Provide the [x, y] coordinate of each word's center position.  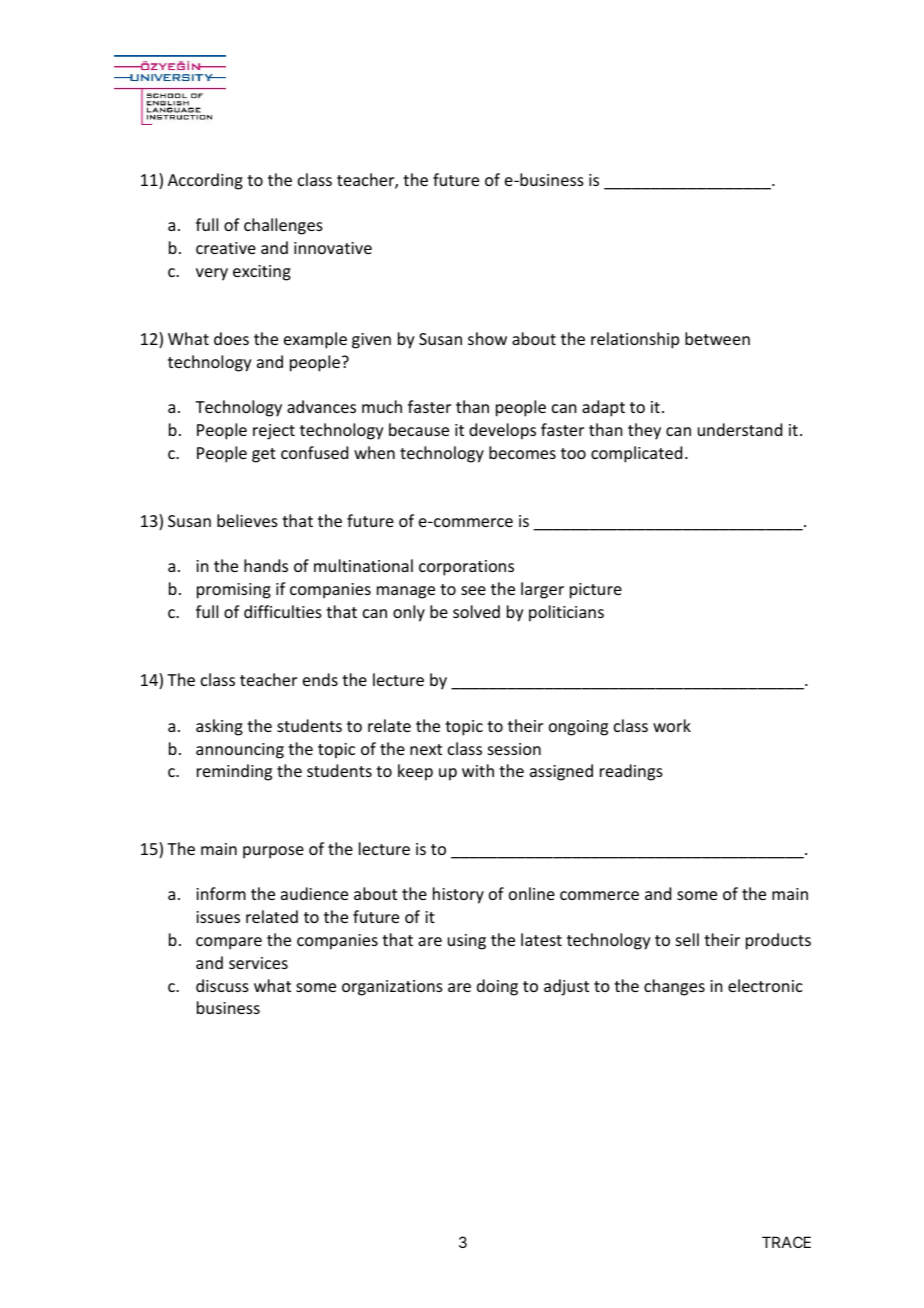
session [514, 749]
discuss [222, 985]
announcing [240, 751]
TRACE [786, 1242]
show [487, 338]
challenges [283, 226]
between [717, 338]
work [672, 725]
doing [497, 987]
